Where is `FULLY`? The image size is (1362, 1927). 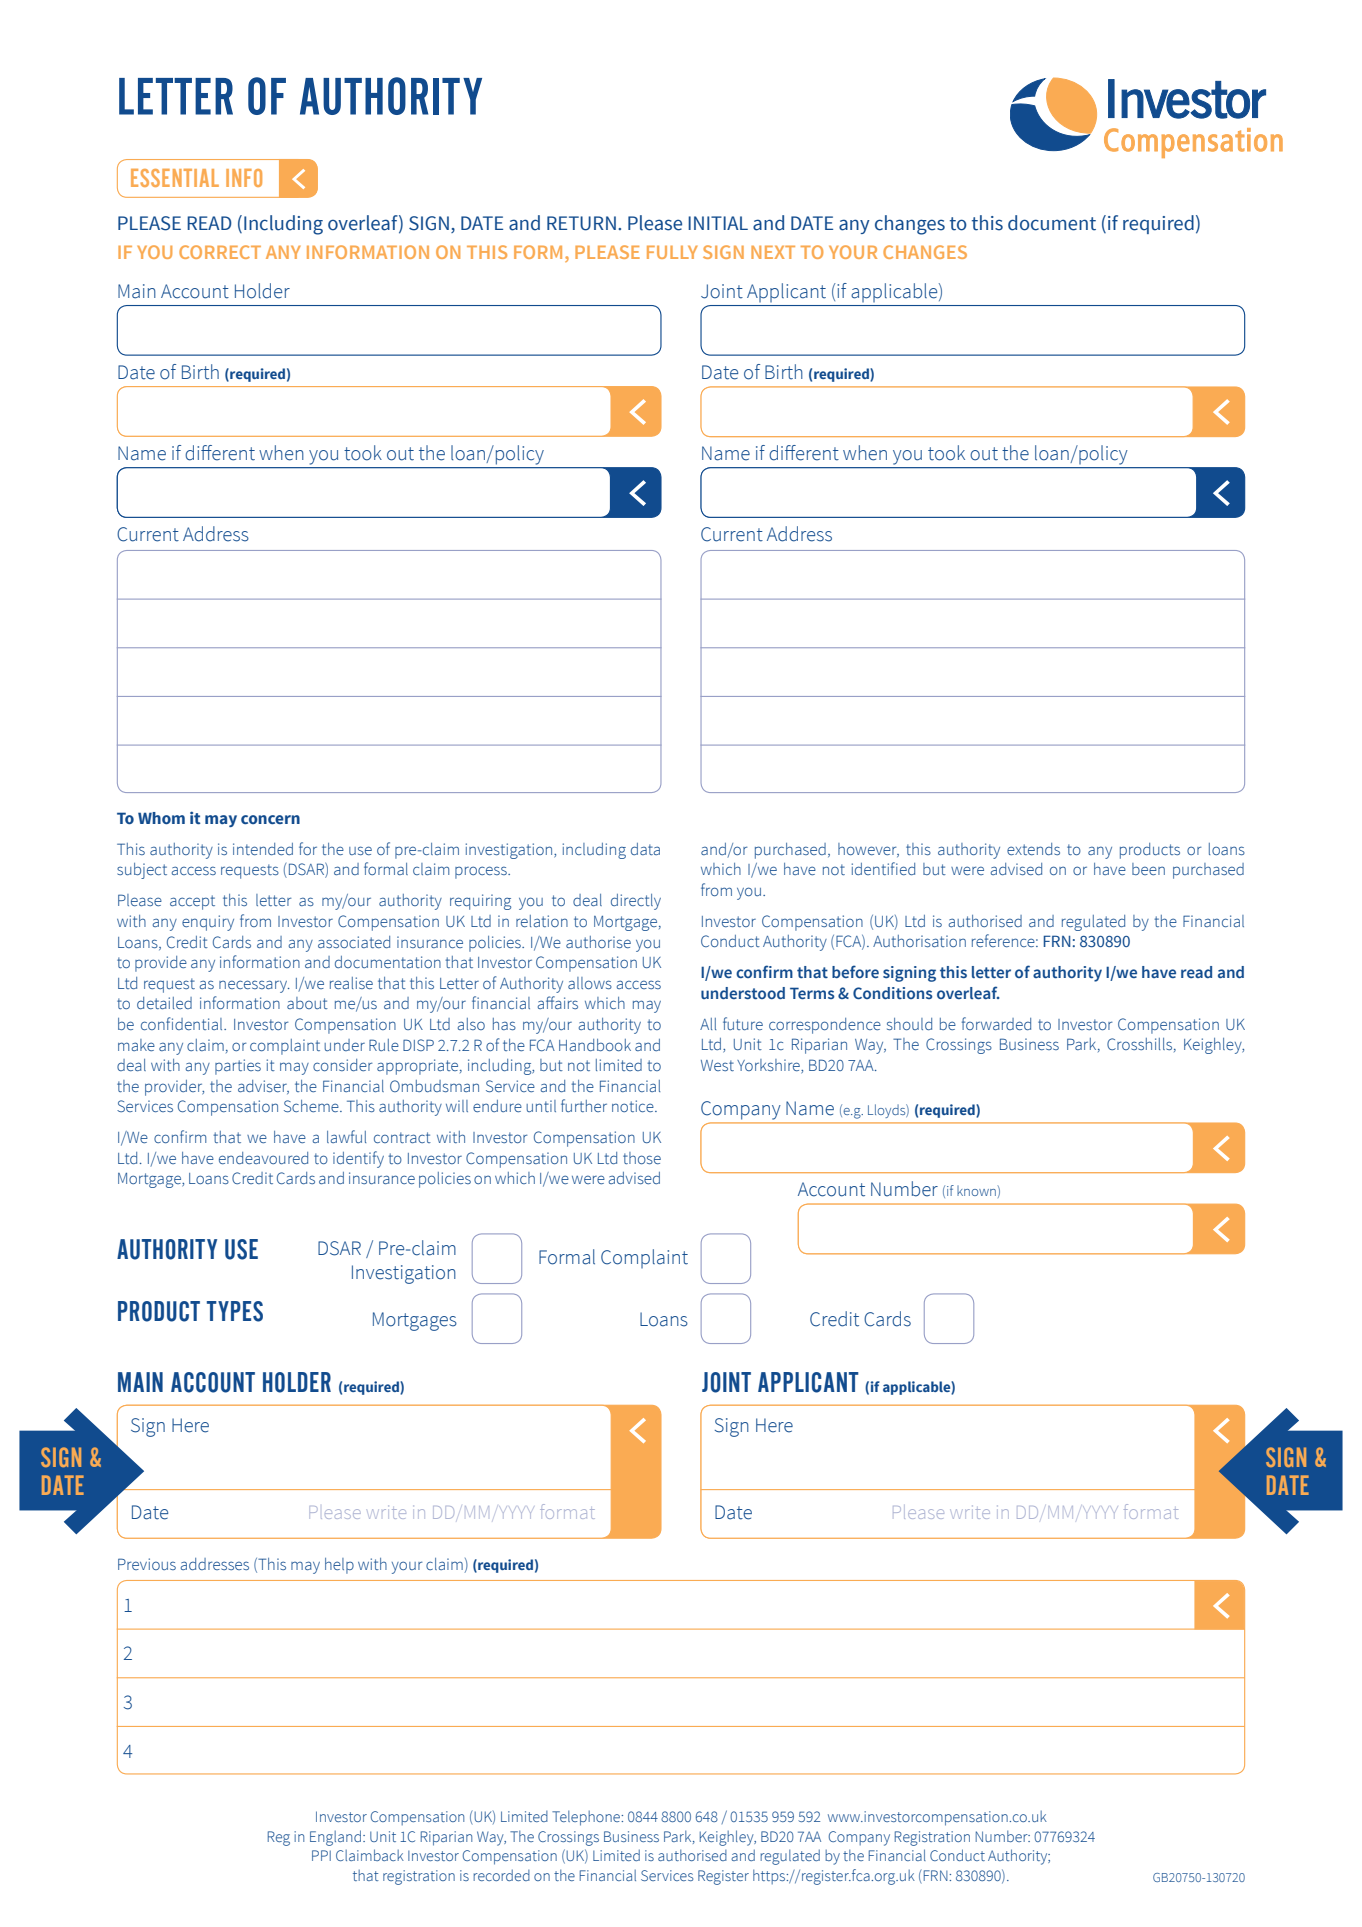 FULLY is located at coordinates (672, 252).
